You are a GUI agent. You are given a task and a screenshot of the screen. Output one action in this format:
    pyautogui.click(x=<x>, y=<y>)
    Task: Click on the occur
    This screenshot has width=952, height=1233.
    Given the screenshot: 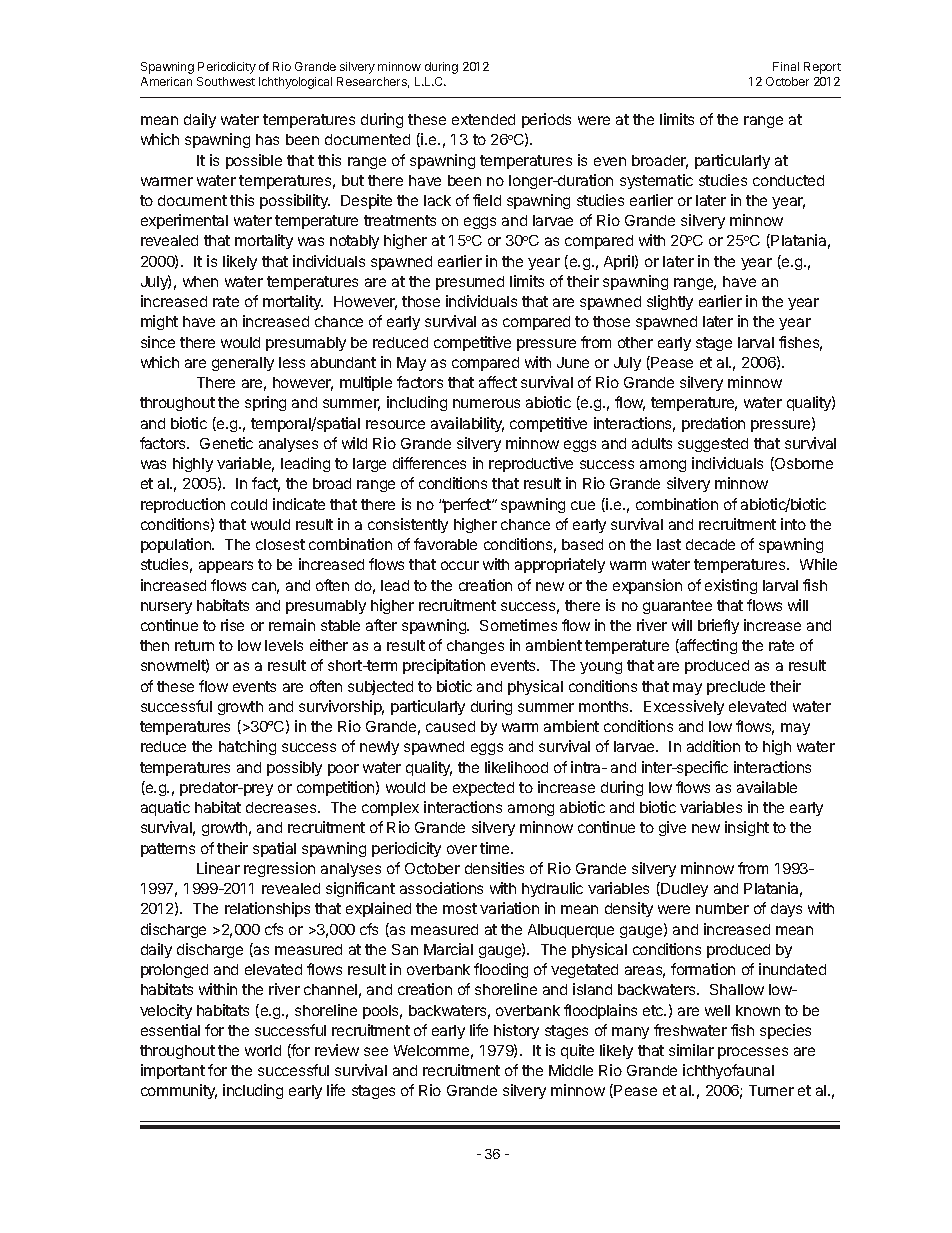 What is the action you would take?
    pyautogui.click(x=460, y=565)
